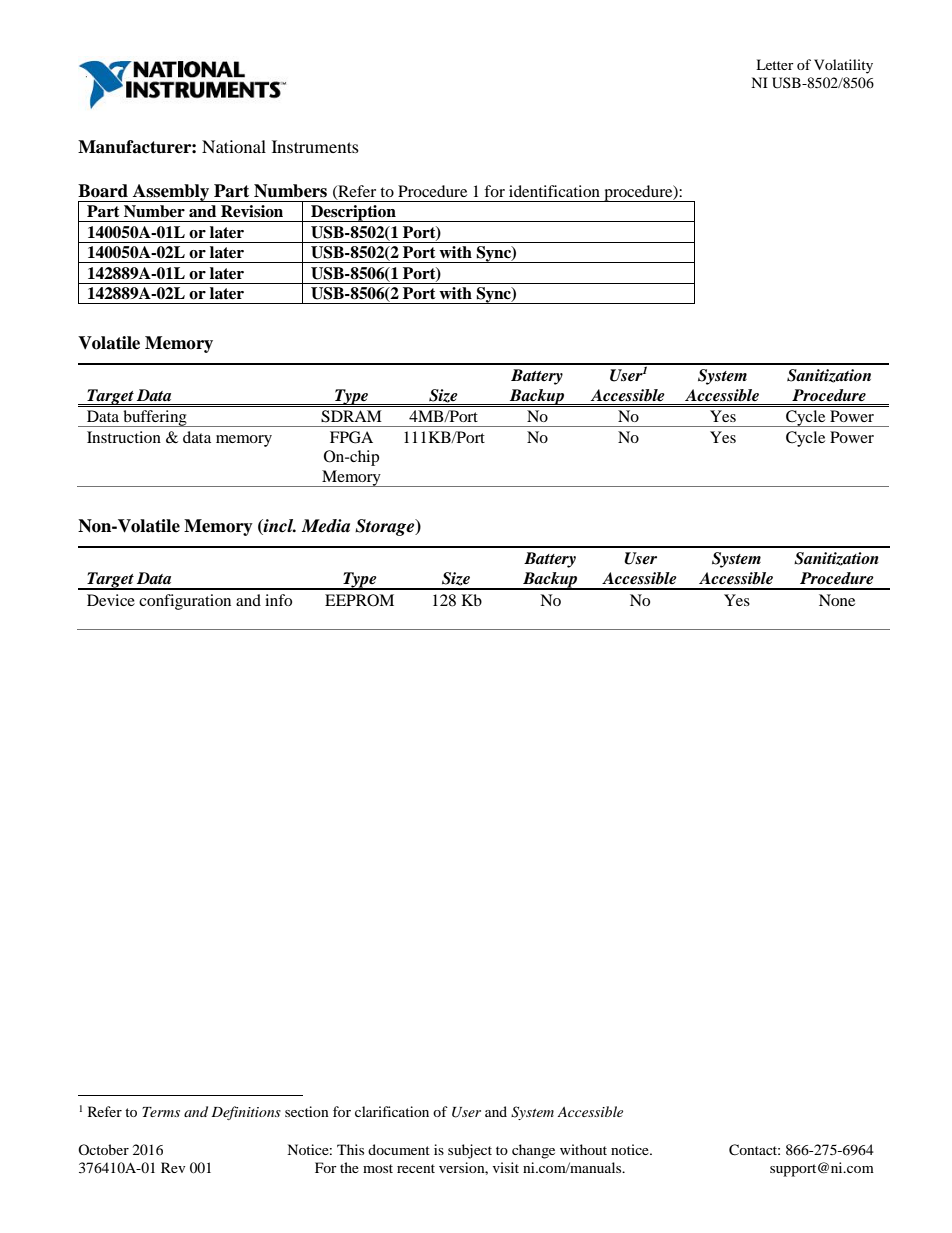  I want to click on subject, so click(470, 1151).
